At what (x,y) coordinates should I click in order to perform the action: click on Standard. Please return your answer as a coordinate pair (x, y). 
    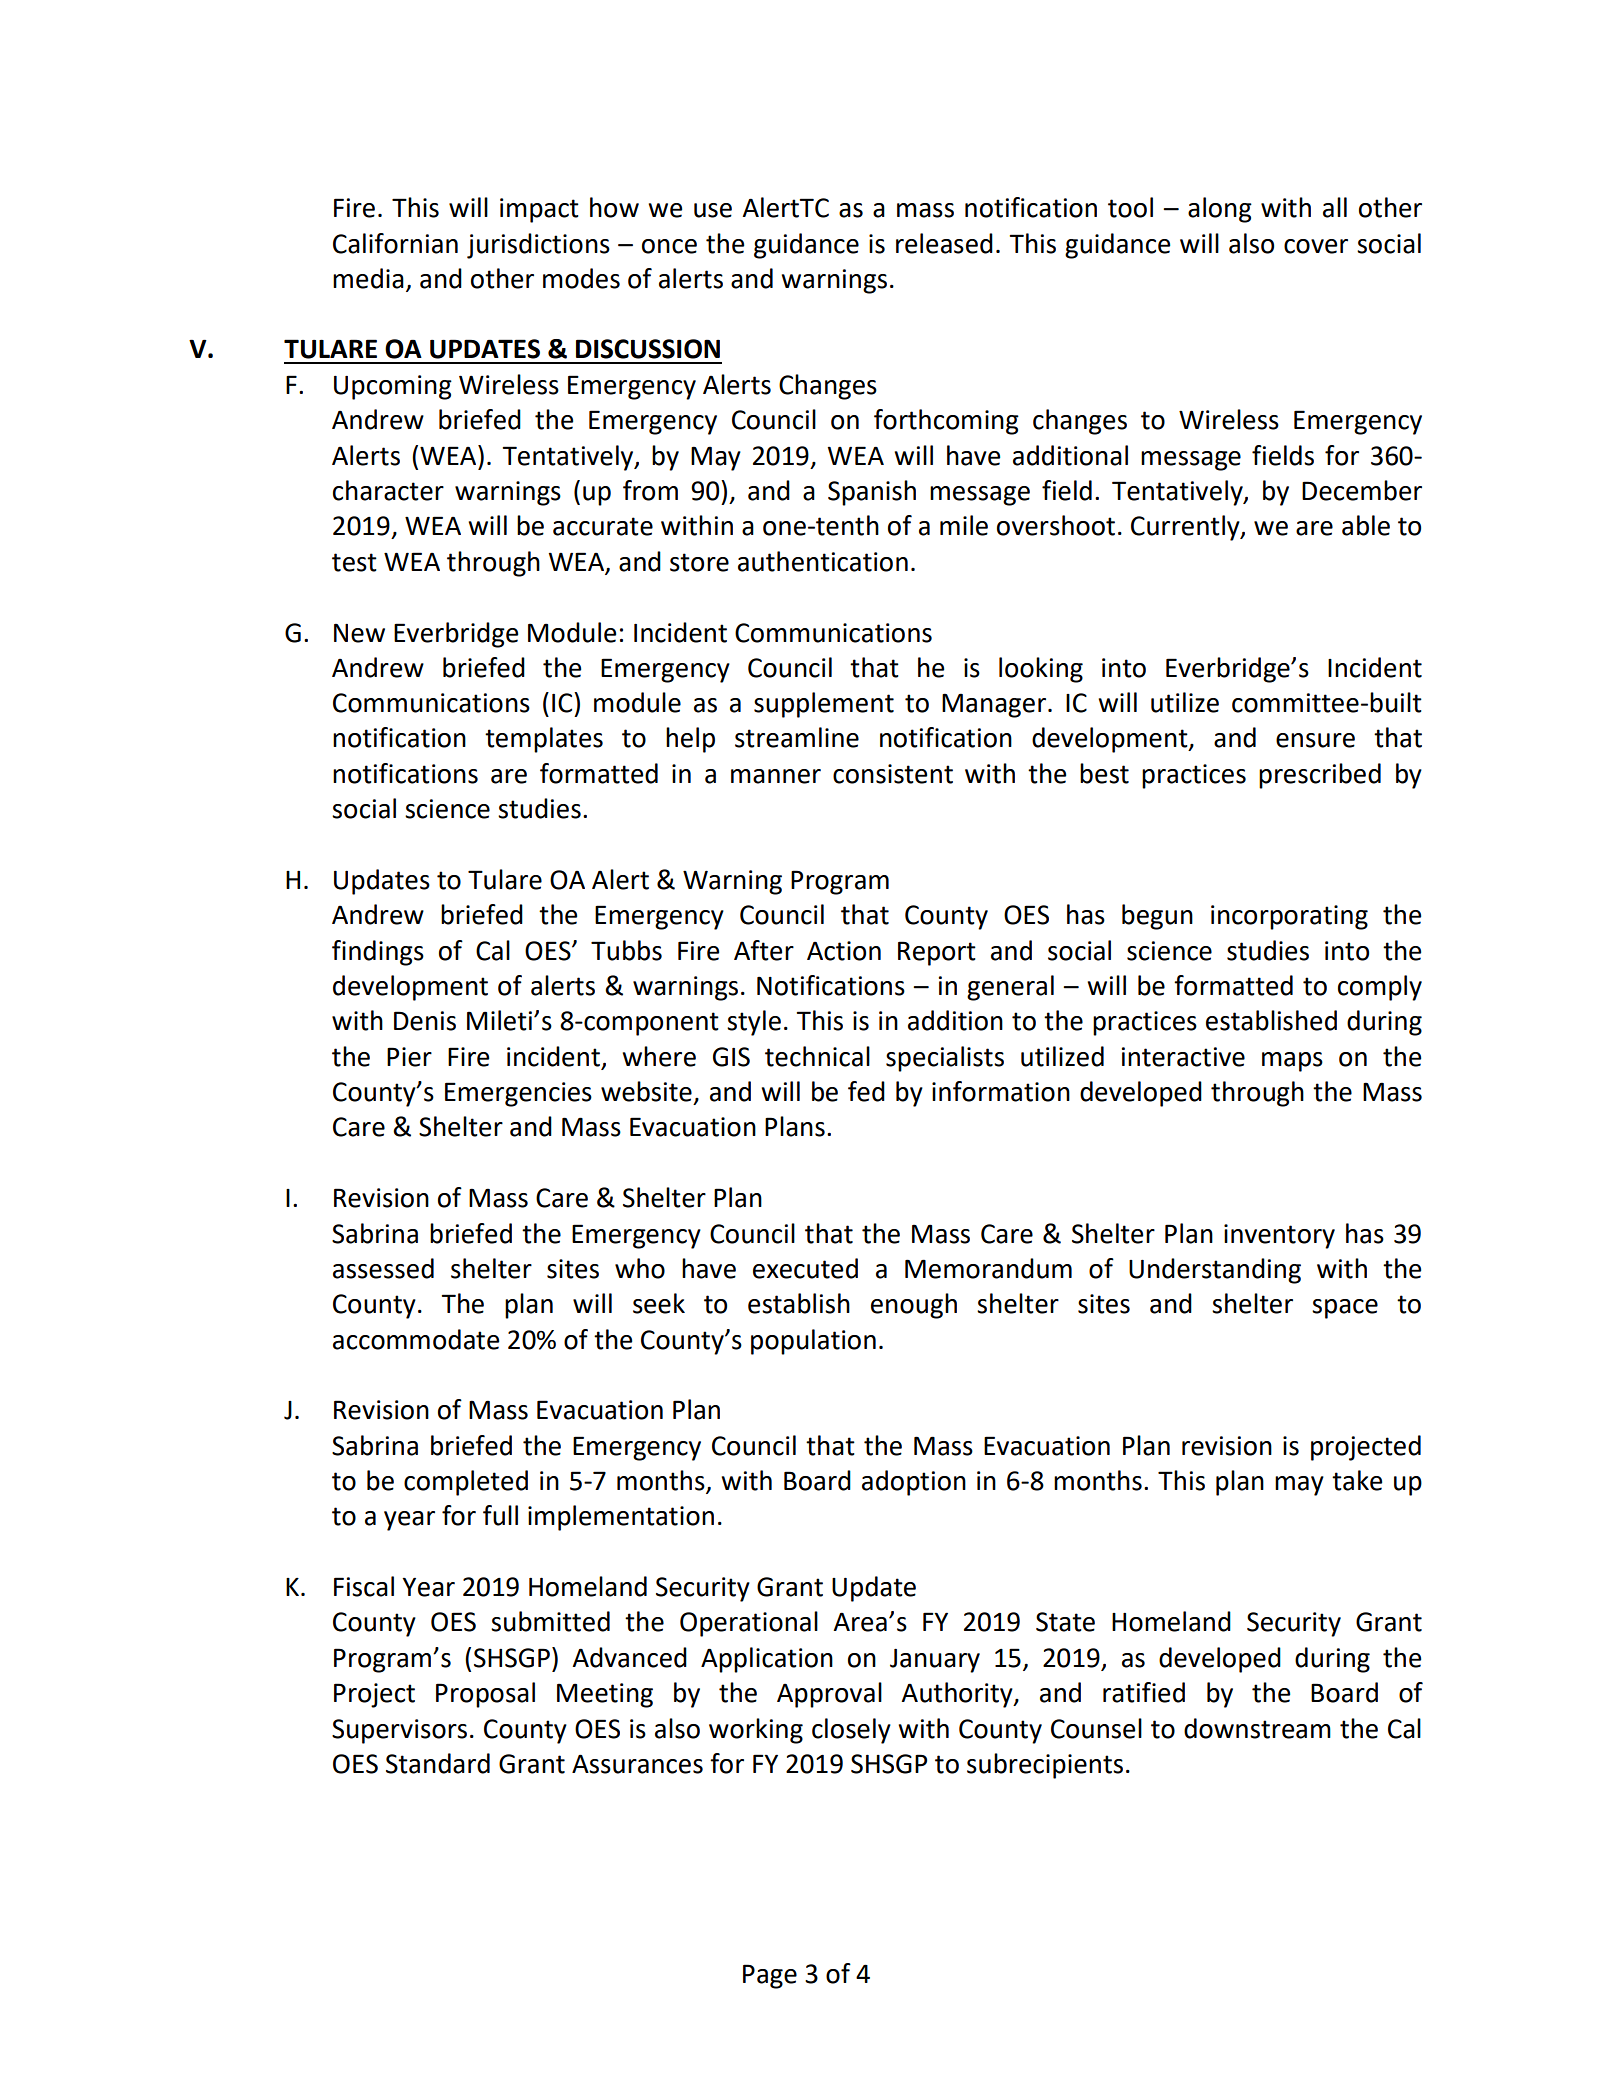
    Looking at the image, I should click on (438, 1763).
